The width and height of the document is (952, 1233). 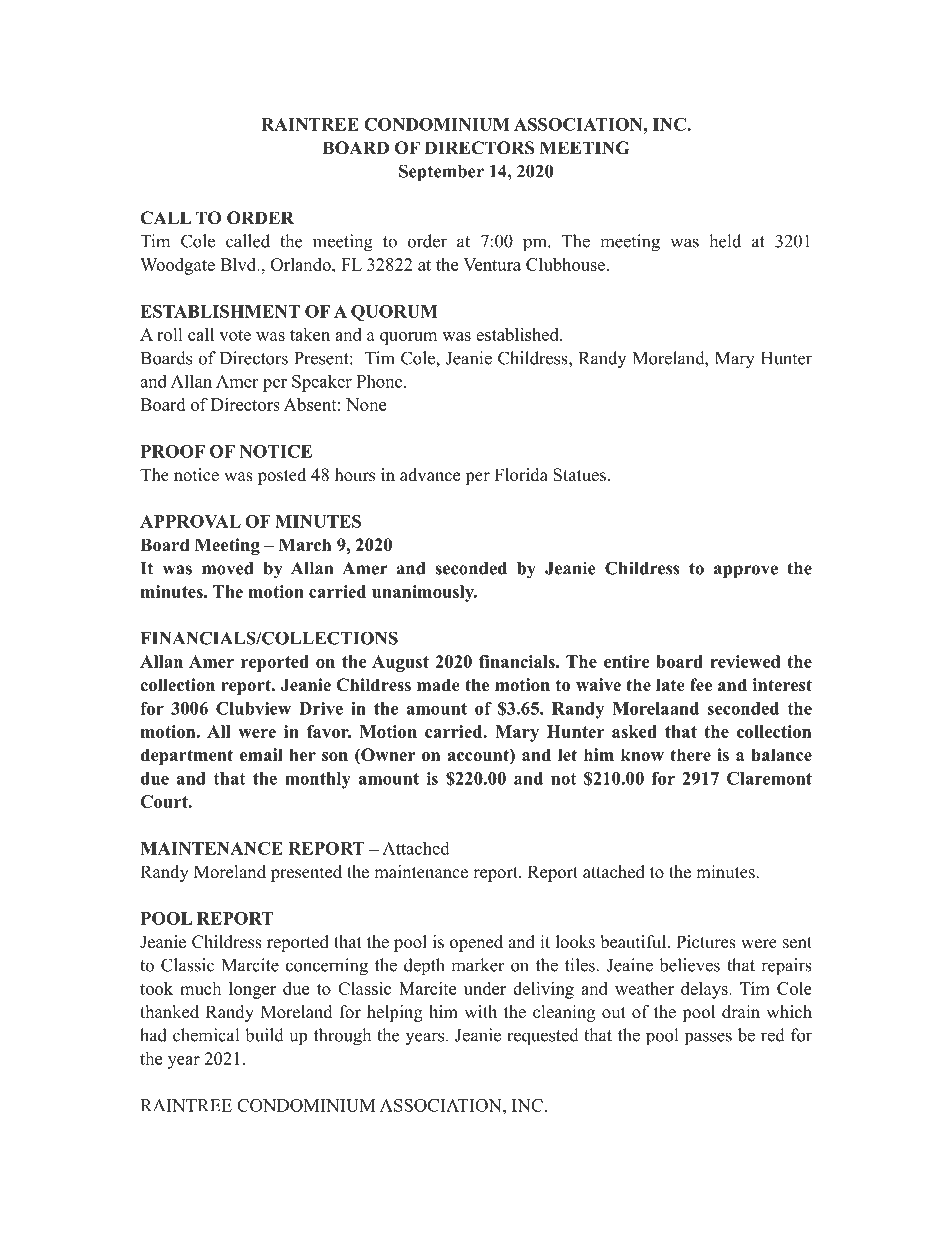 I want to click on Blvd, so click(x=239, y=264).
